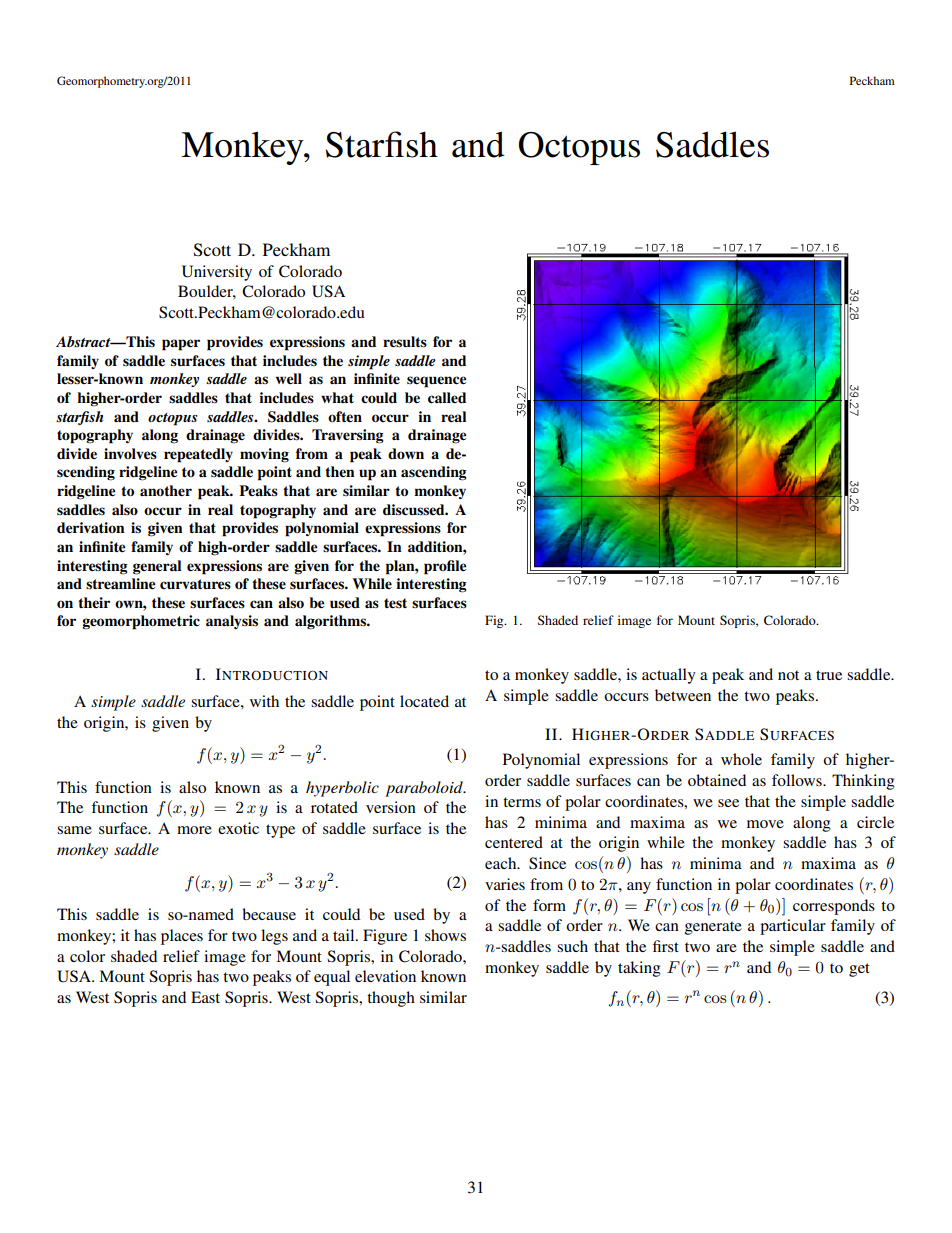  Describe the element at coordinates (765, 824) in the image. I see `move` at that location.
